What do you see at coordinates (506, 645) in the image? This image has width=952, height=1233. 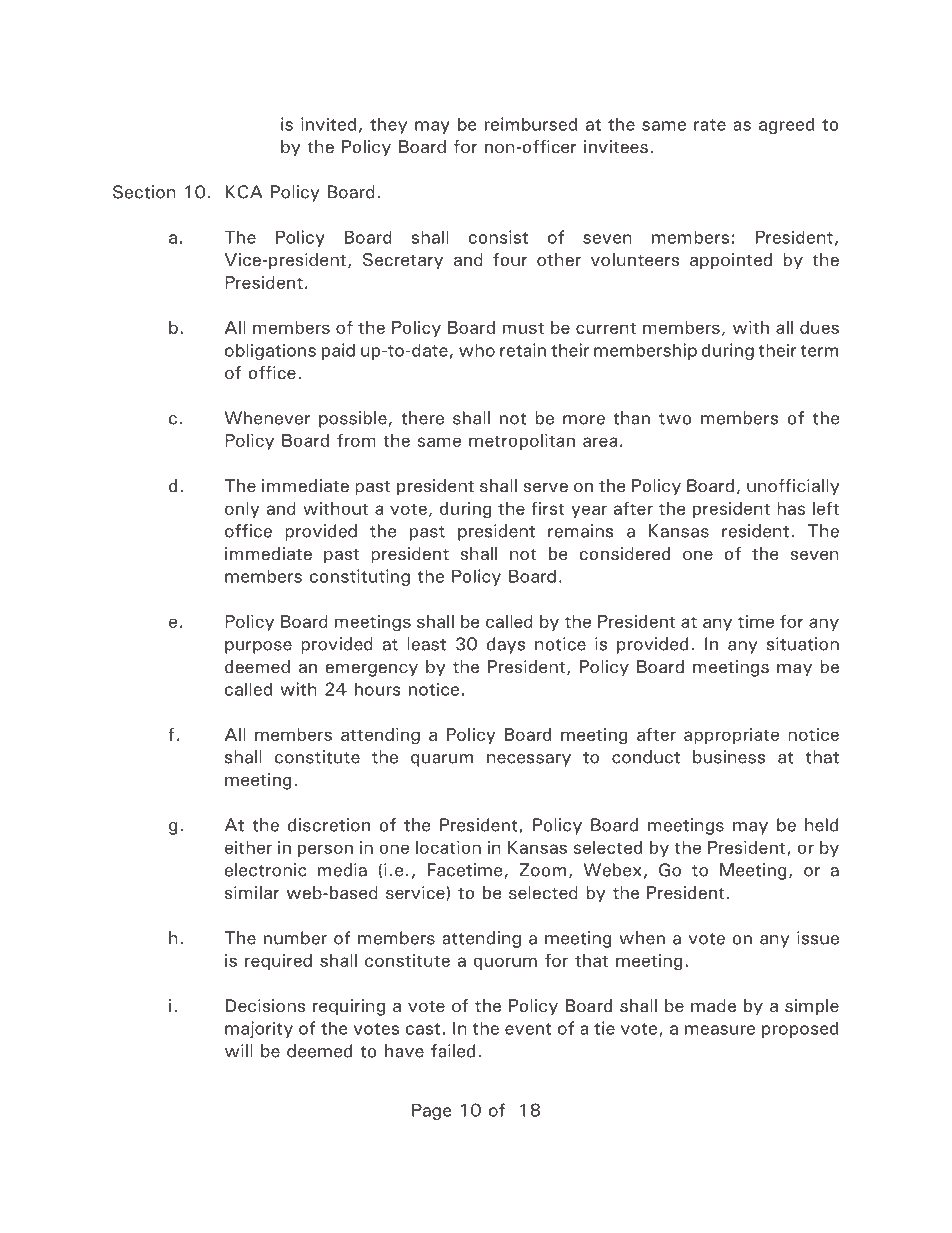 I see `days` at bounding box center [506, 645].
